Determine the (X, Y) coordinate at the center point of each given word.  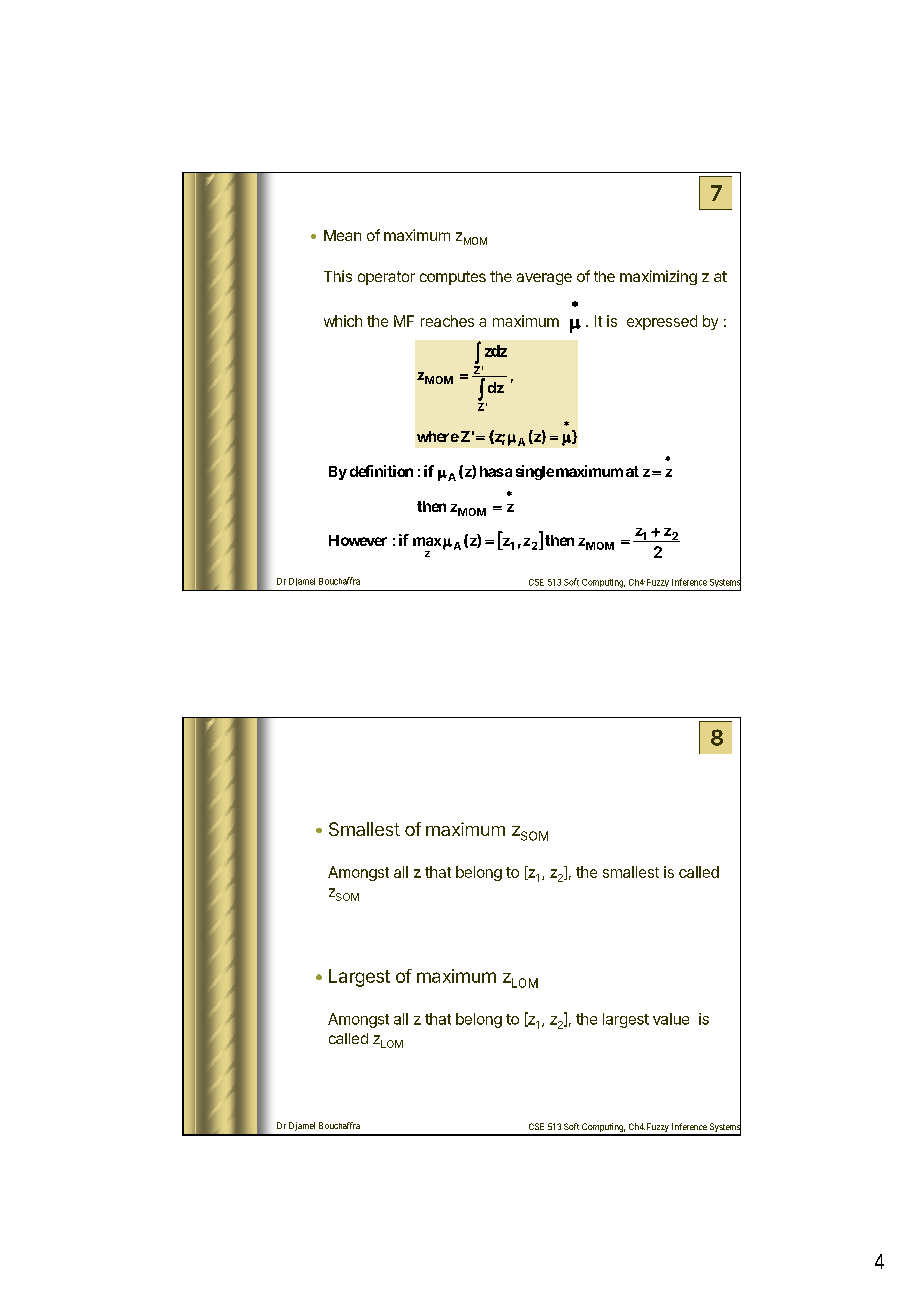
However (358, 540)
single (535, 472)
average (544, 279)
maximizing (658, 277)
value (671, 1019)
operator (386, 278)
